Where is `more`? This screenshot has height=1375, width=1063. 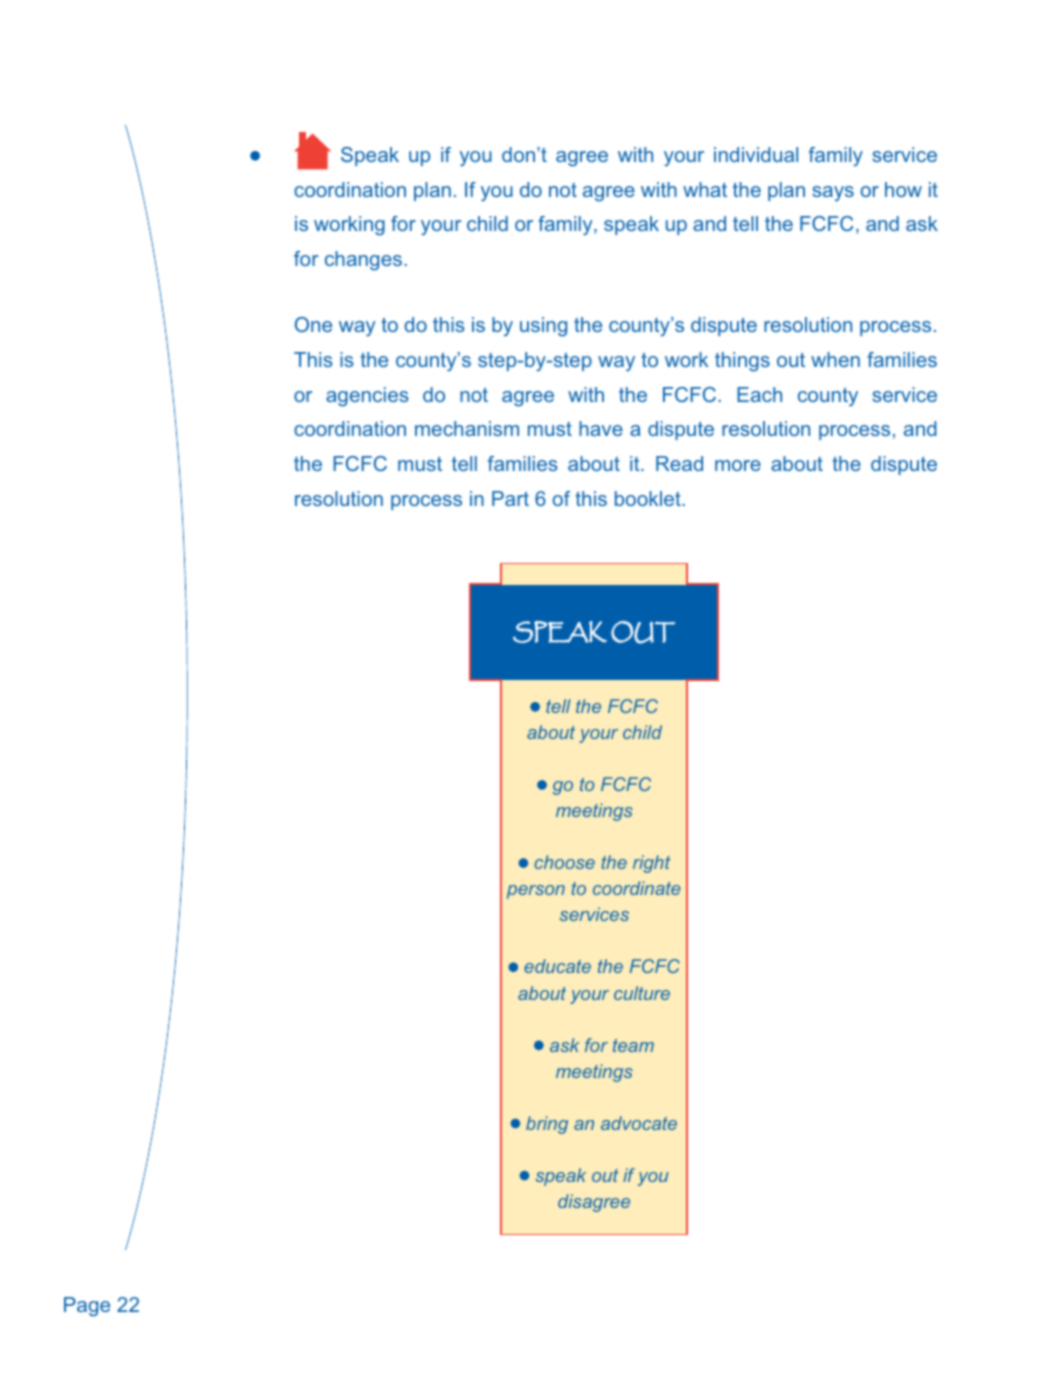
more is located at coordinates (738, 465).
